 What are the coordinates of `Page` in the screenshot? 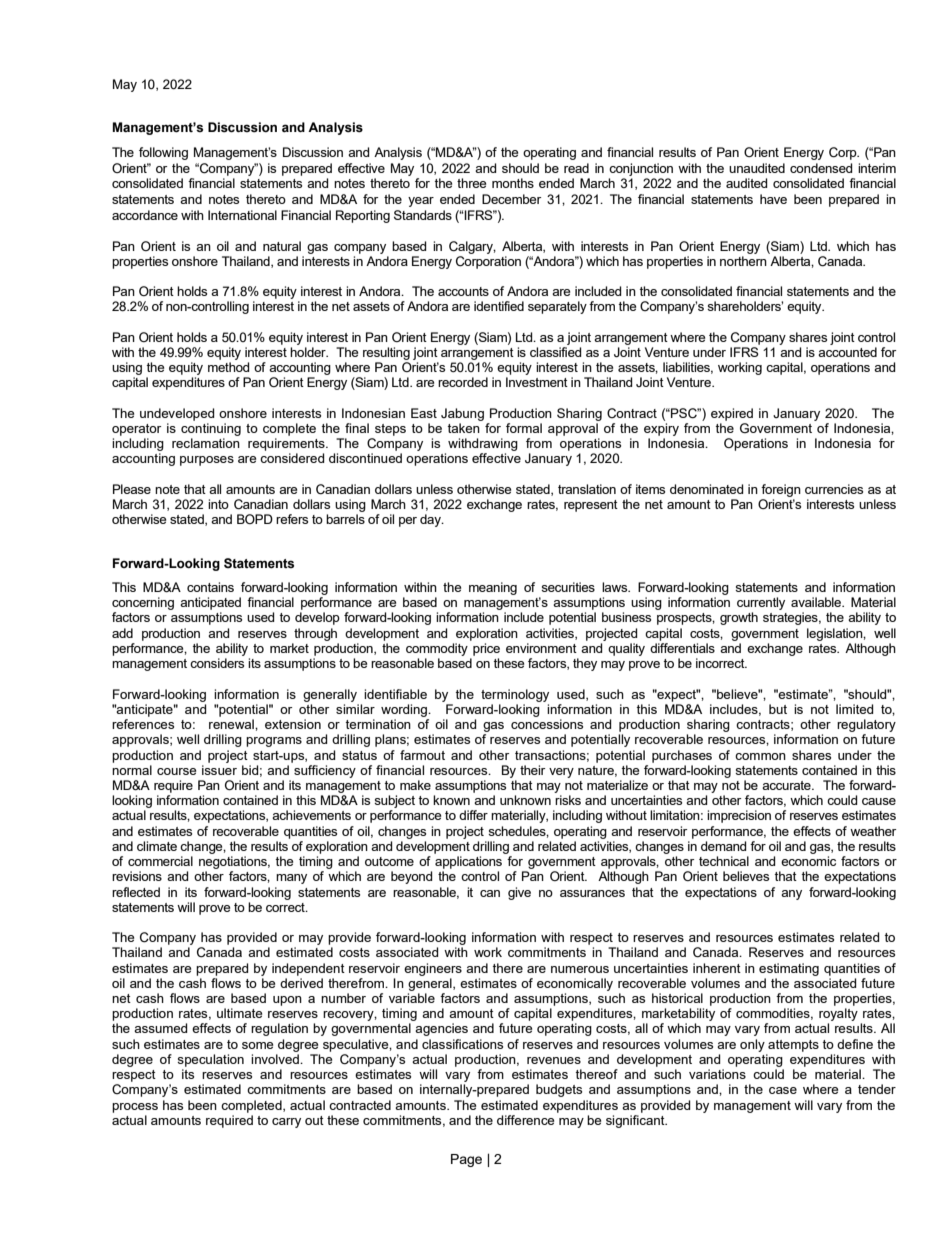 It's located at (466, 1160).
